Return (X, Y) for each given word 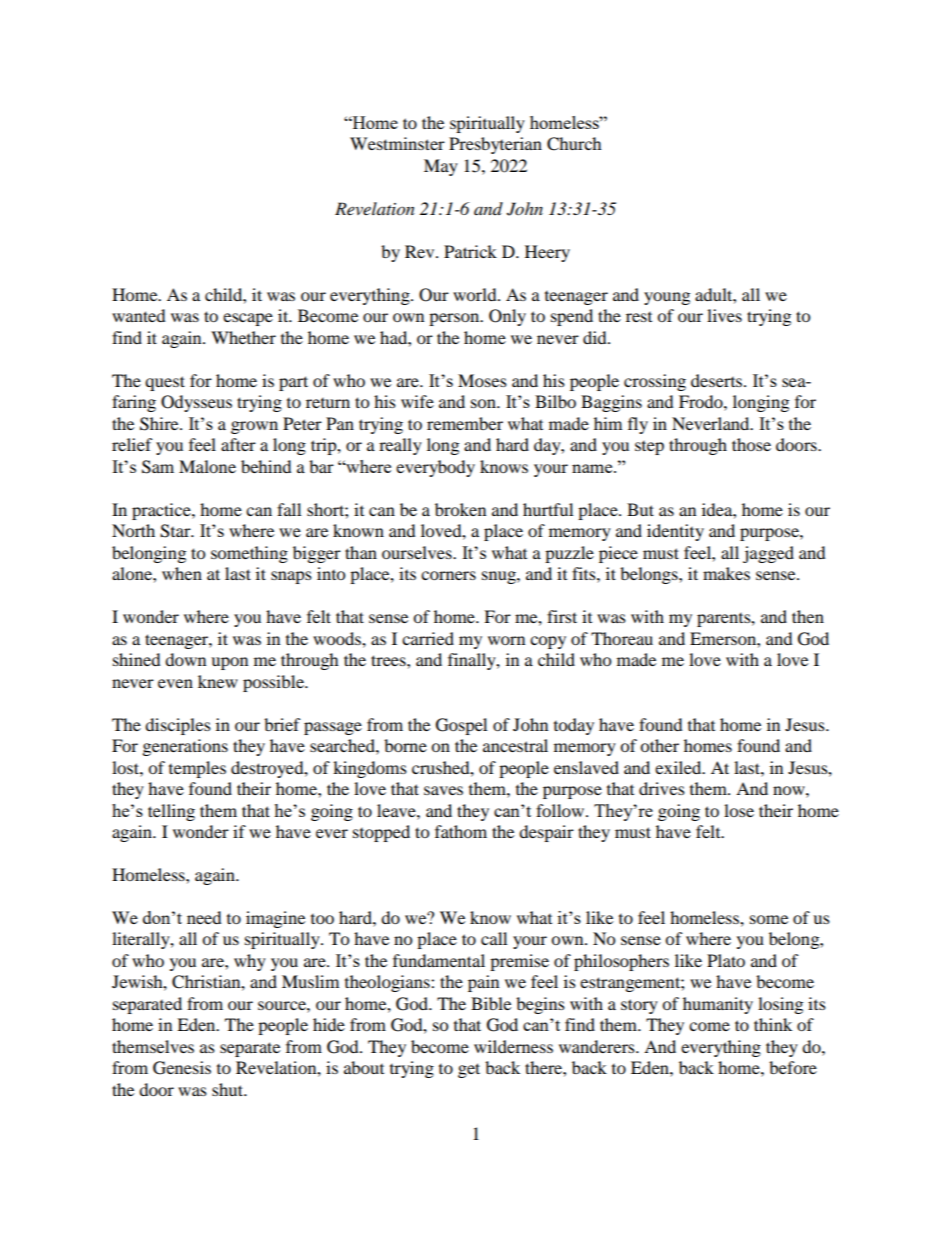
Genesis (182, 1068)
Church (574, 144)
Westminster (397, 143)
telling (171, 812)
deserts (718, 380)
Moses (482, 380)
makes (726, 573)
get (469, 1070)
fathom (461, 831)
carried (428, 638)
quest (165, 383)
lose (739, 810)
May (441, 167)
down (185, 659)
